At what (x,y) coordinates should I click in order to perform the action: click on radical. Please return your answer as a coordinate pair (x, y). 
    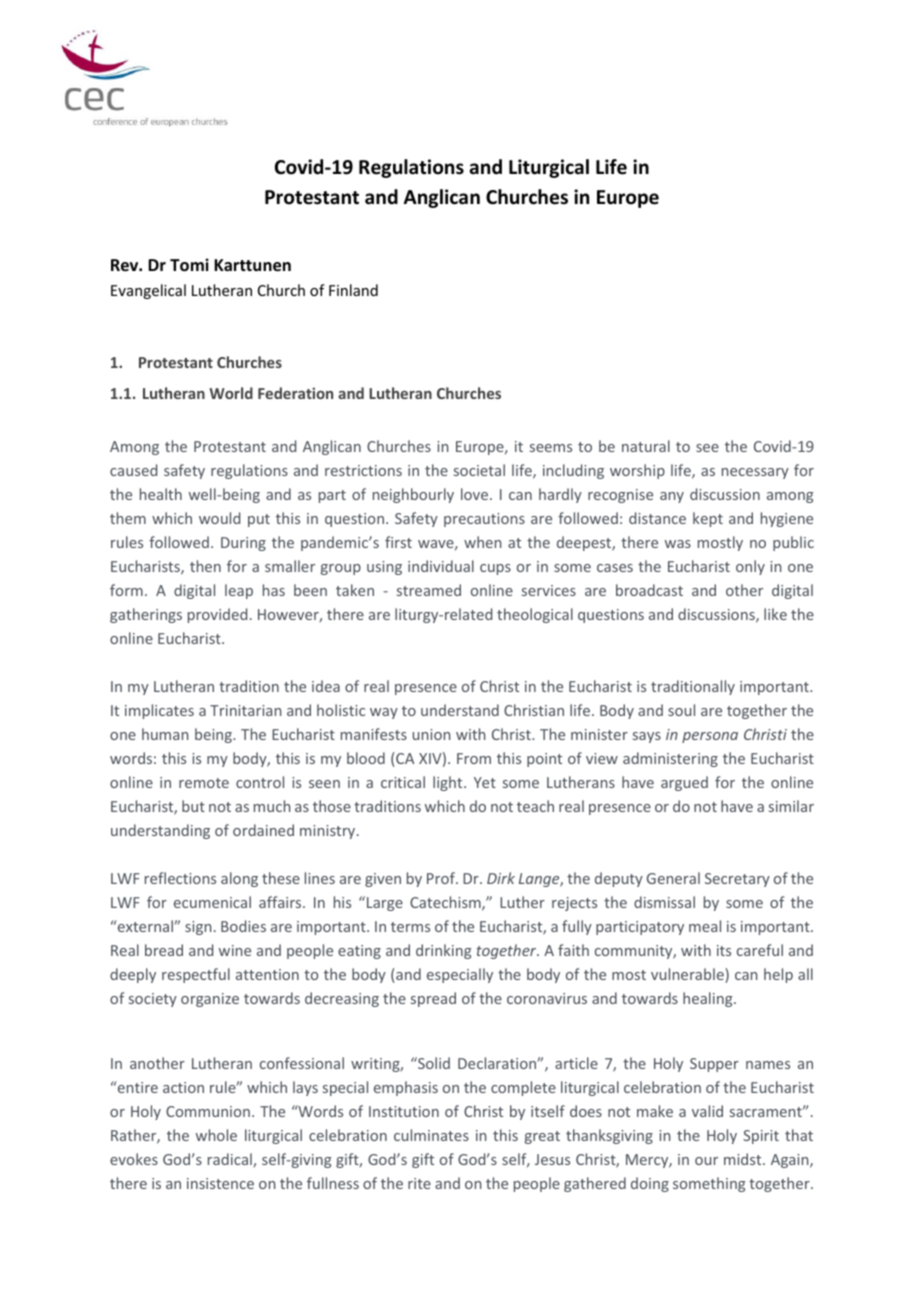
    Looking at the image, I should click on (231, 1160).
